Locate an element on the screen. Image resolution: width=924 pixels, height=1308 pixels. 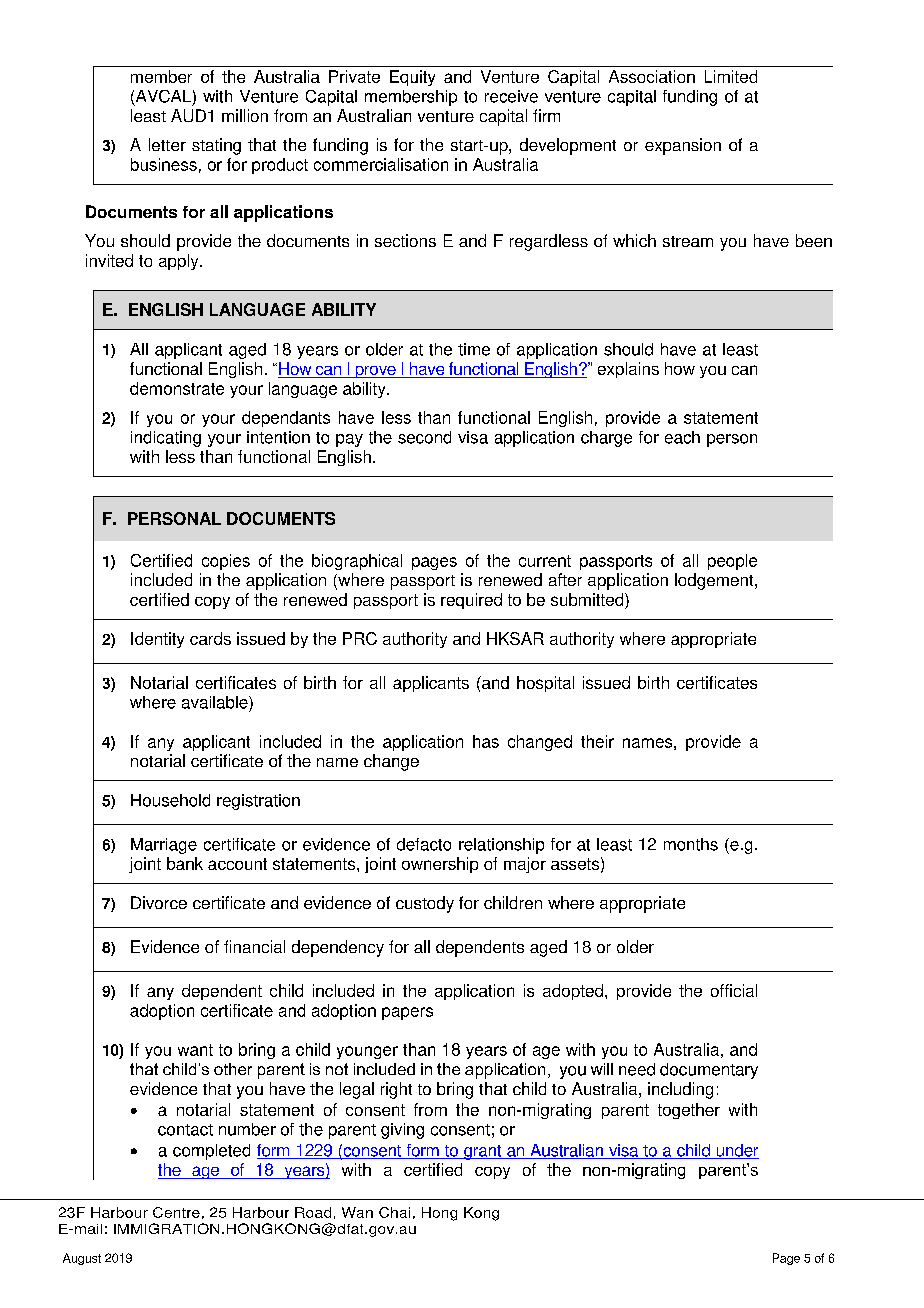
indicating is located at coordinates (166, 439).
